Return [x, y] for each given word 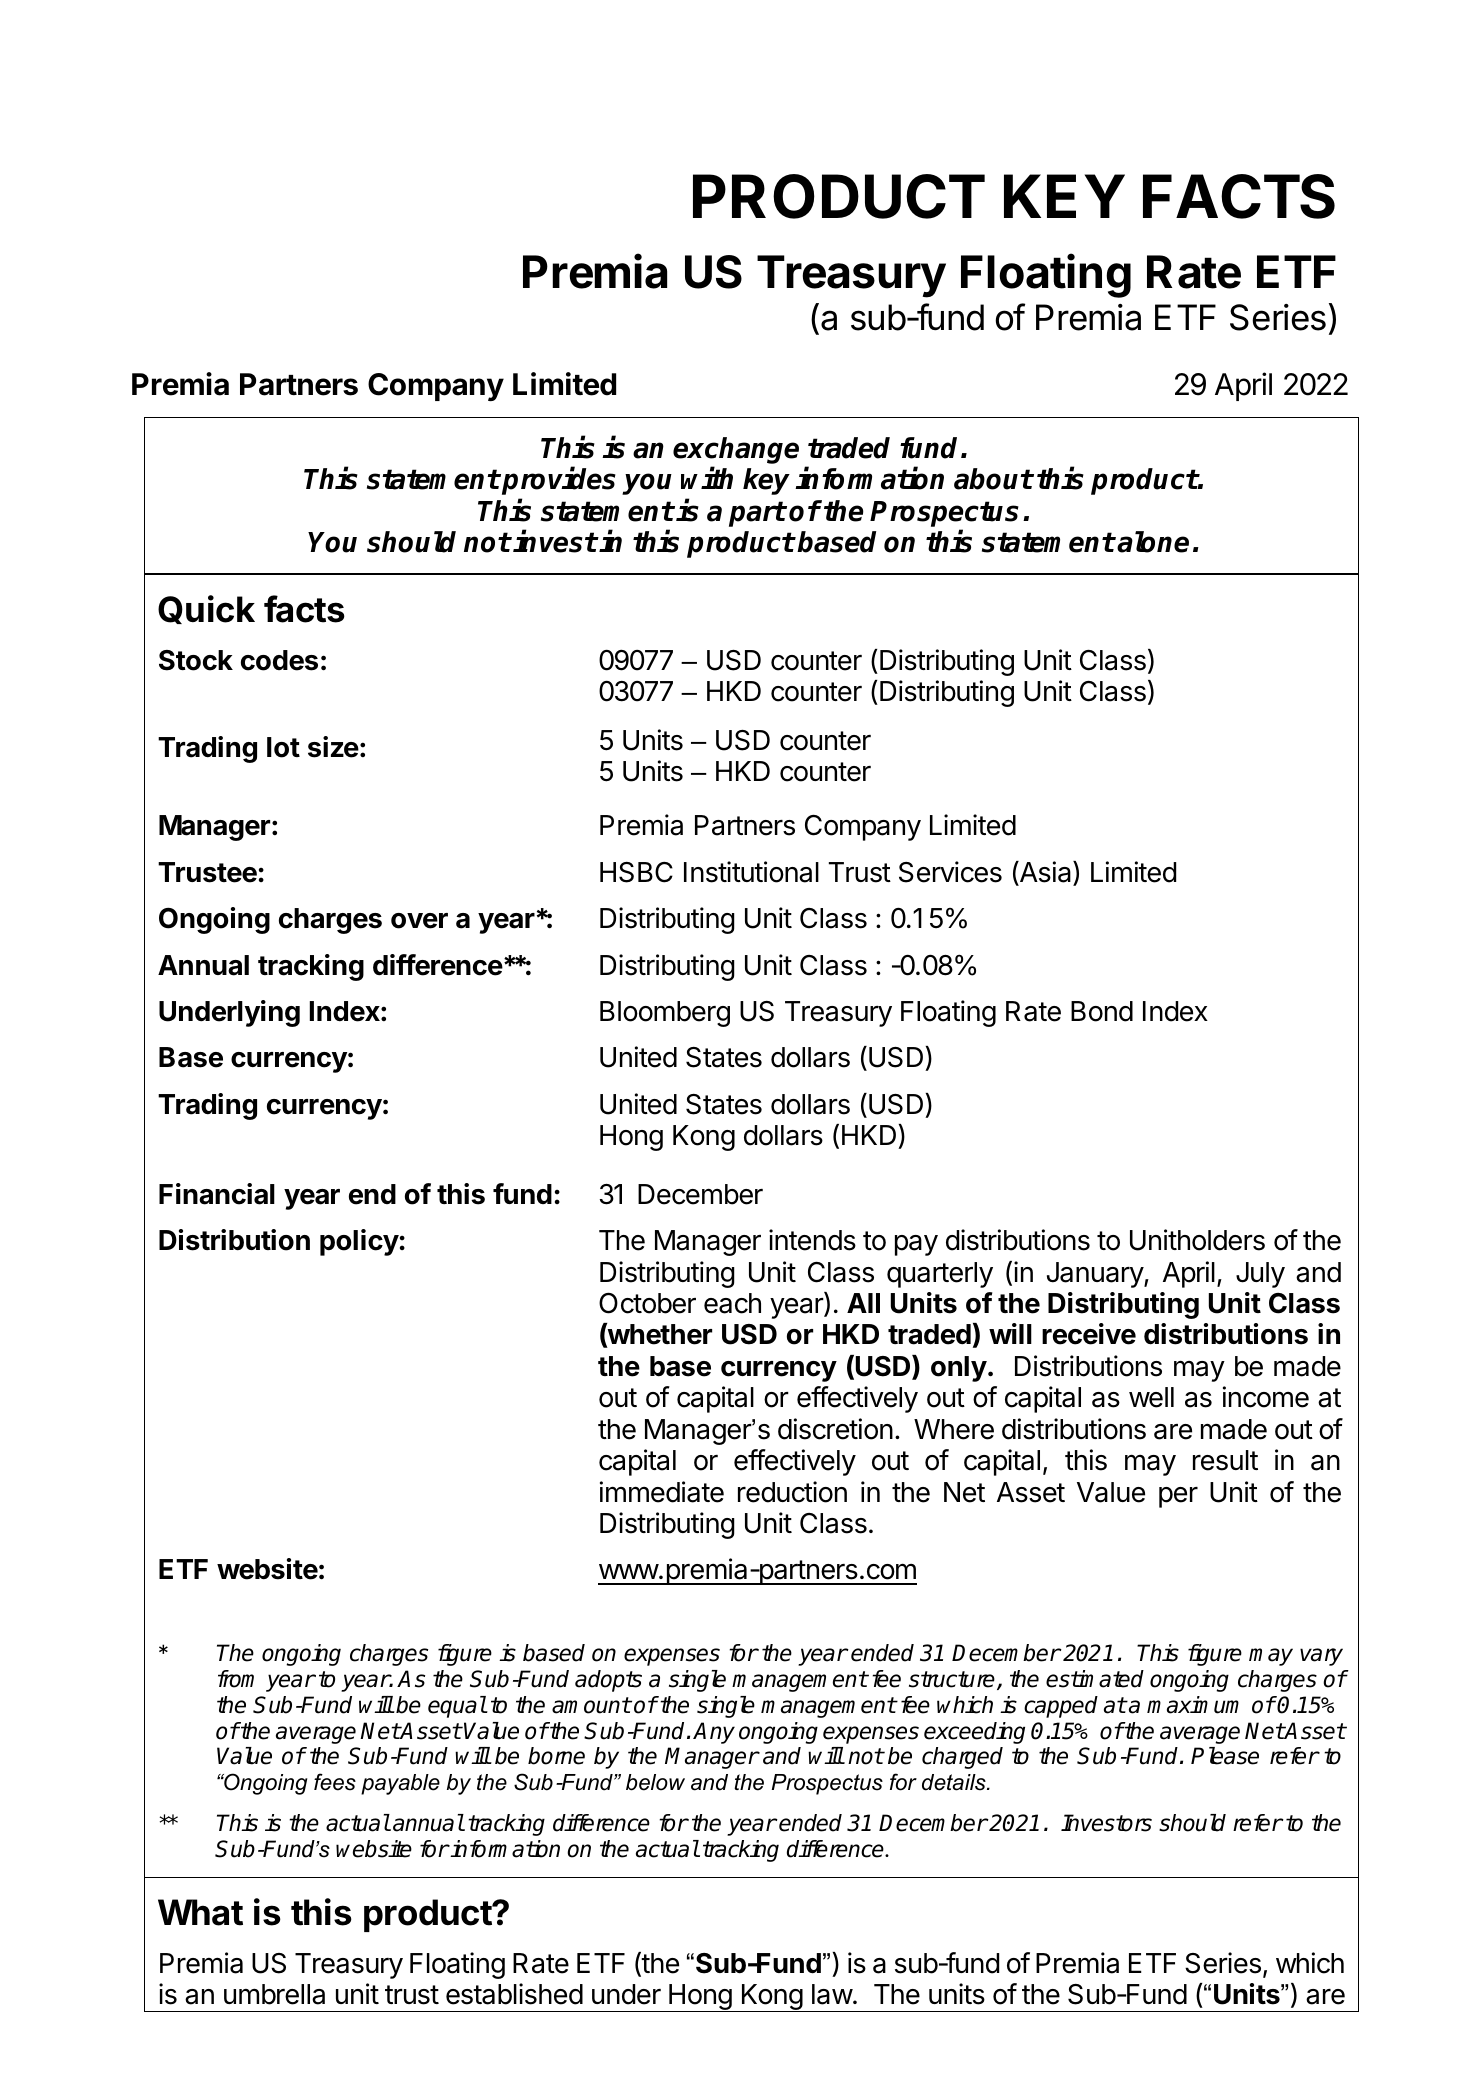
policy [359, 1242]
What [200, 1912]
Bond [1102, 1011]
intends [812, 1240]
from [236, 1679]
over [419, 921]
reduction [792, 1492]
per [1178, 1497]
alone [1153, 542]
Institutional [751, 872]
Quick [206, 609]
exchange [736, 452]
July [1260, 1275]
